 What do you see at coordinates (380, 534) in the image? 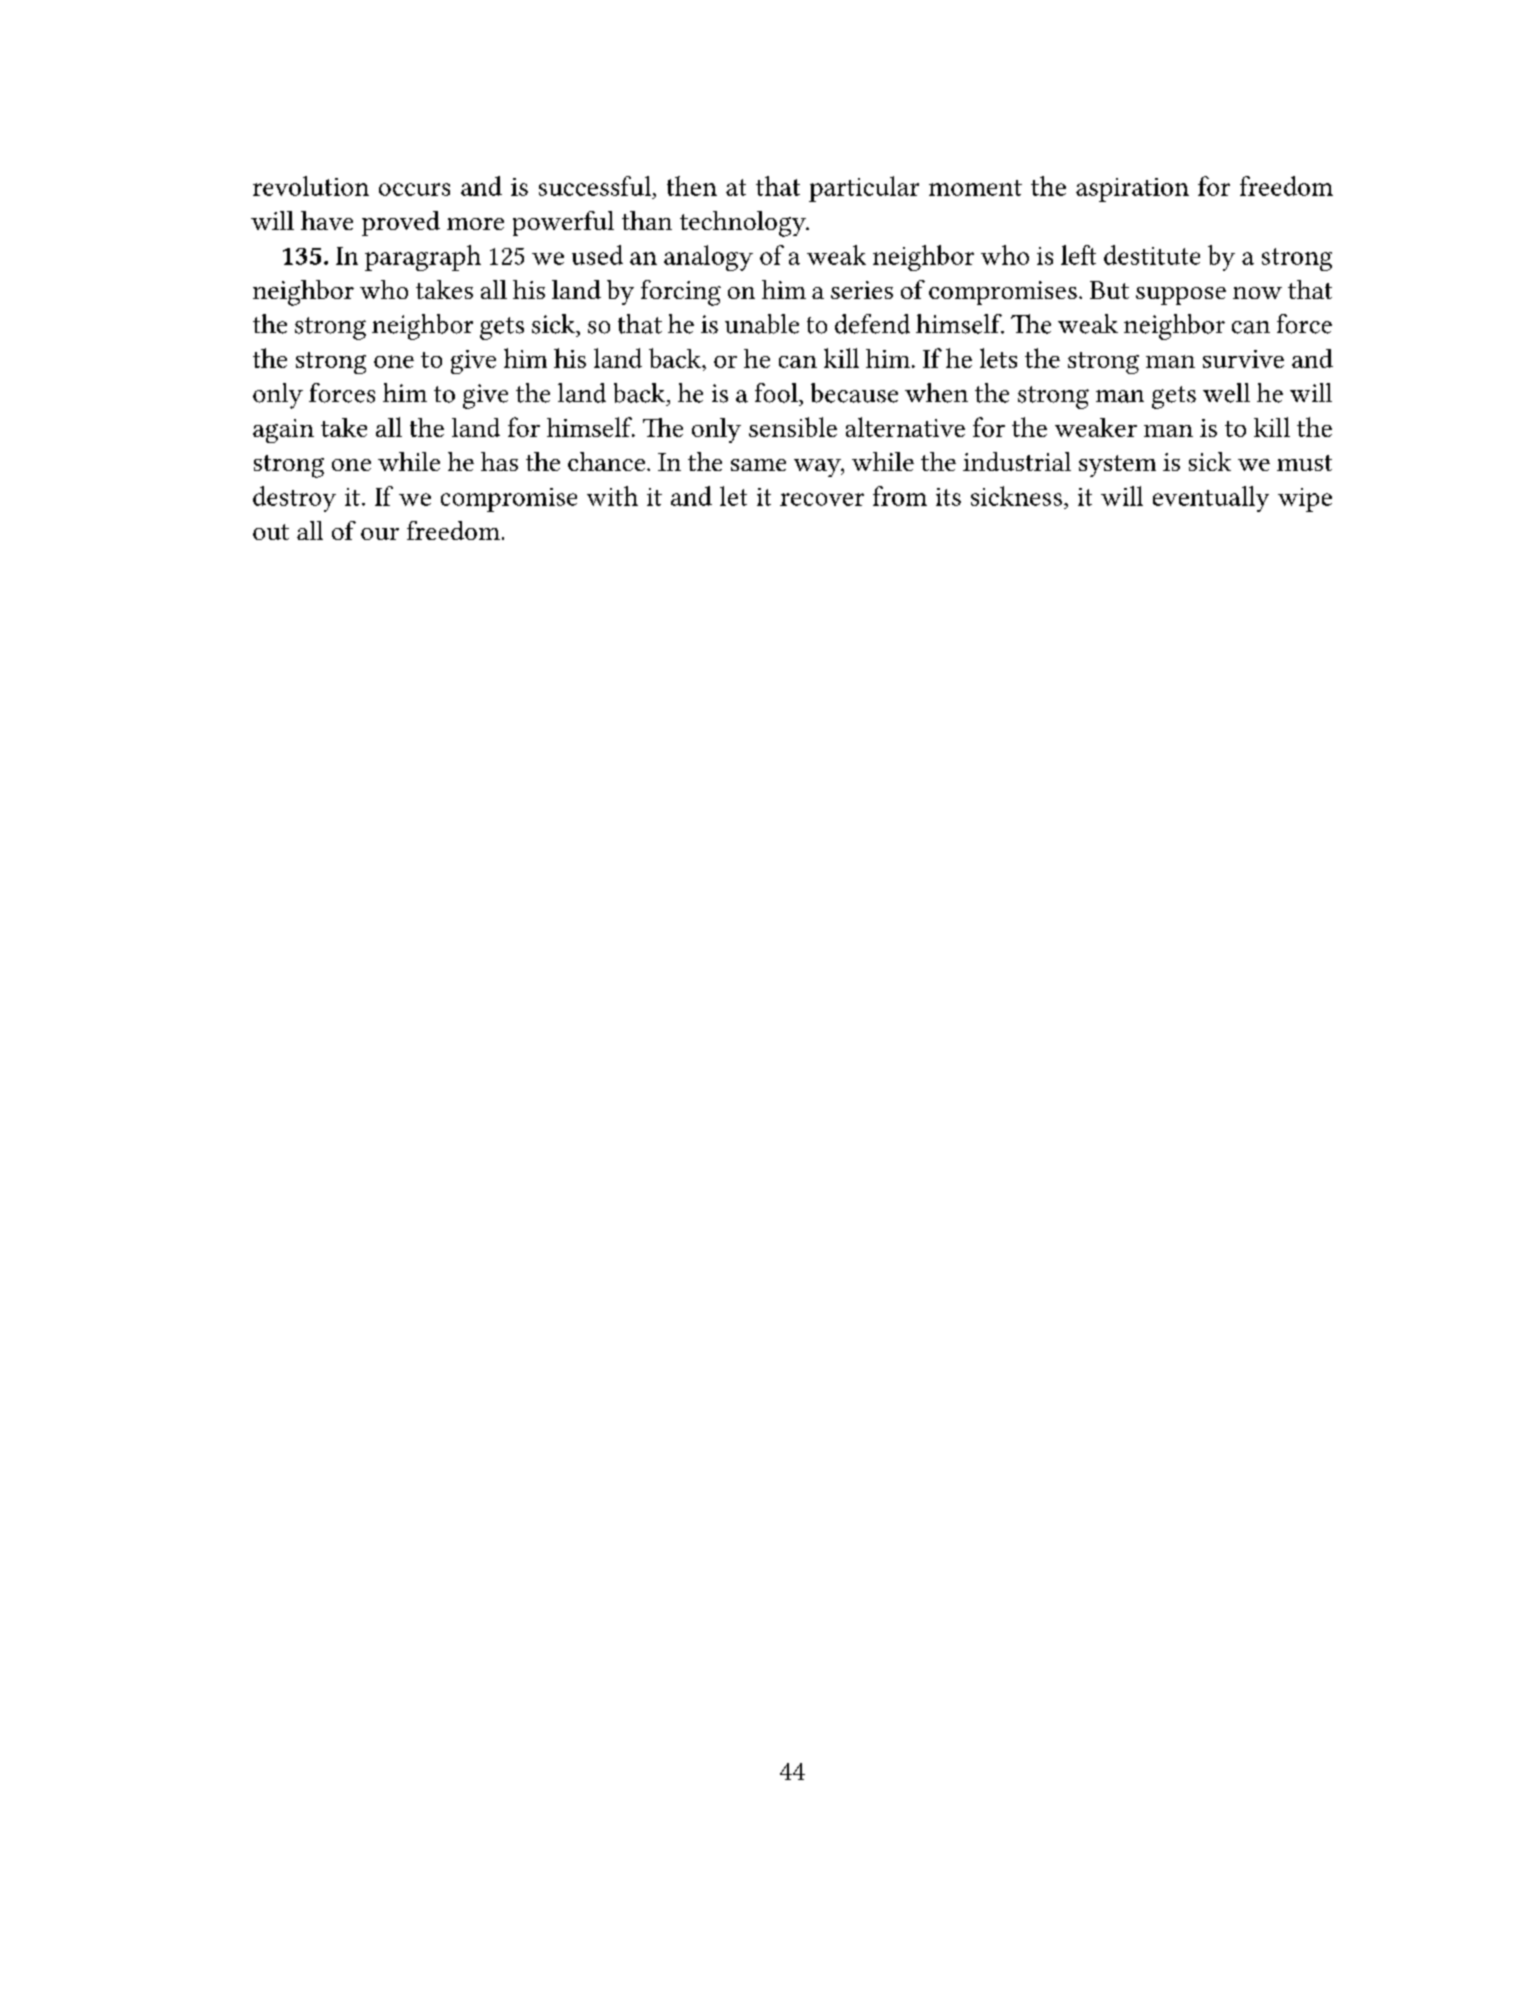
I see `our` at bounding box center [380, 534].
